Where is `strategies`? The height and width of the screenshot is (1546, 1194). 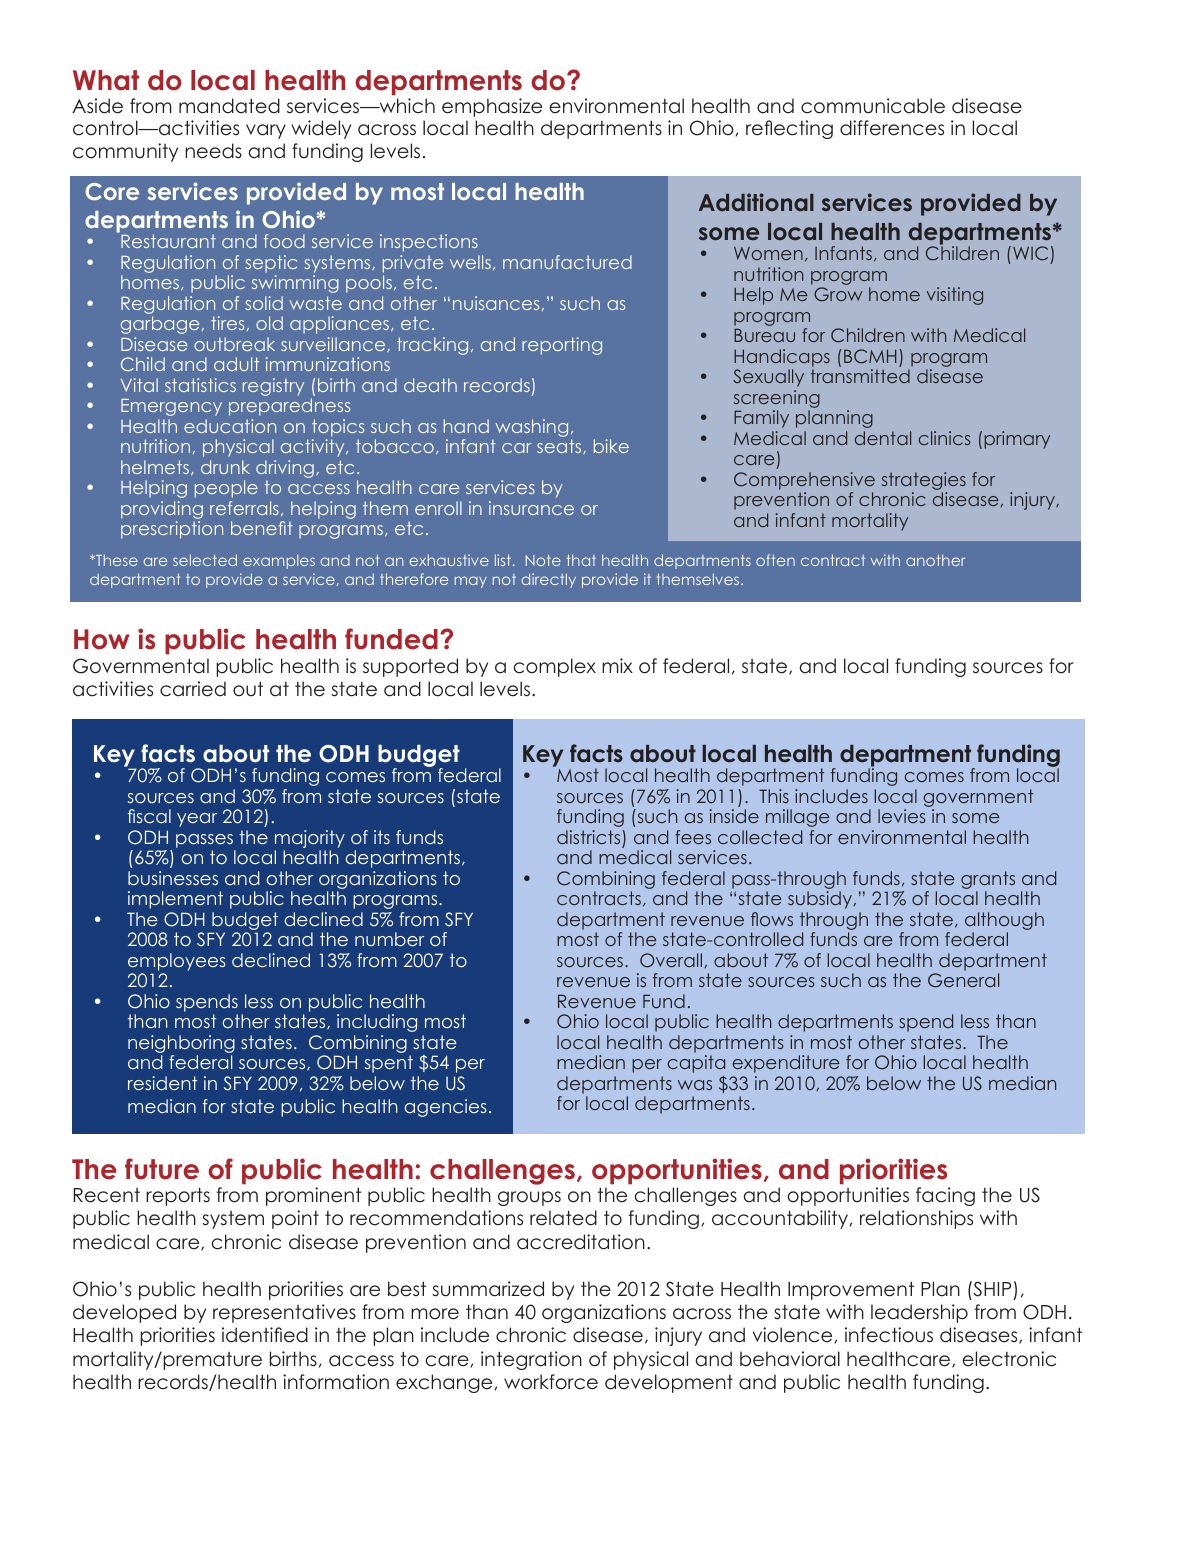 strategies is located at coordinates (924, 481).
